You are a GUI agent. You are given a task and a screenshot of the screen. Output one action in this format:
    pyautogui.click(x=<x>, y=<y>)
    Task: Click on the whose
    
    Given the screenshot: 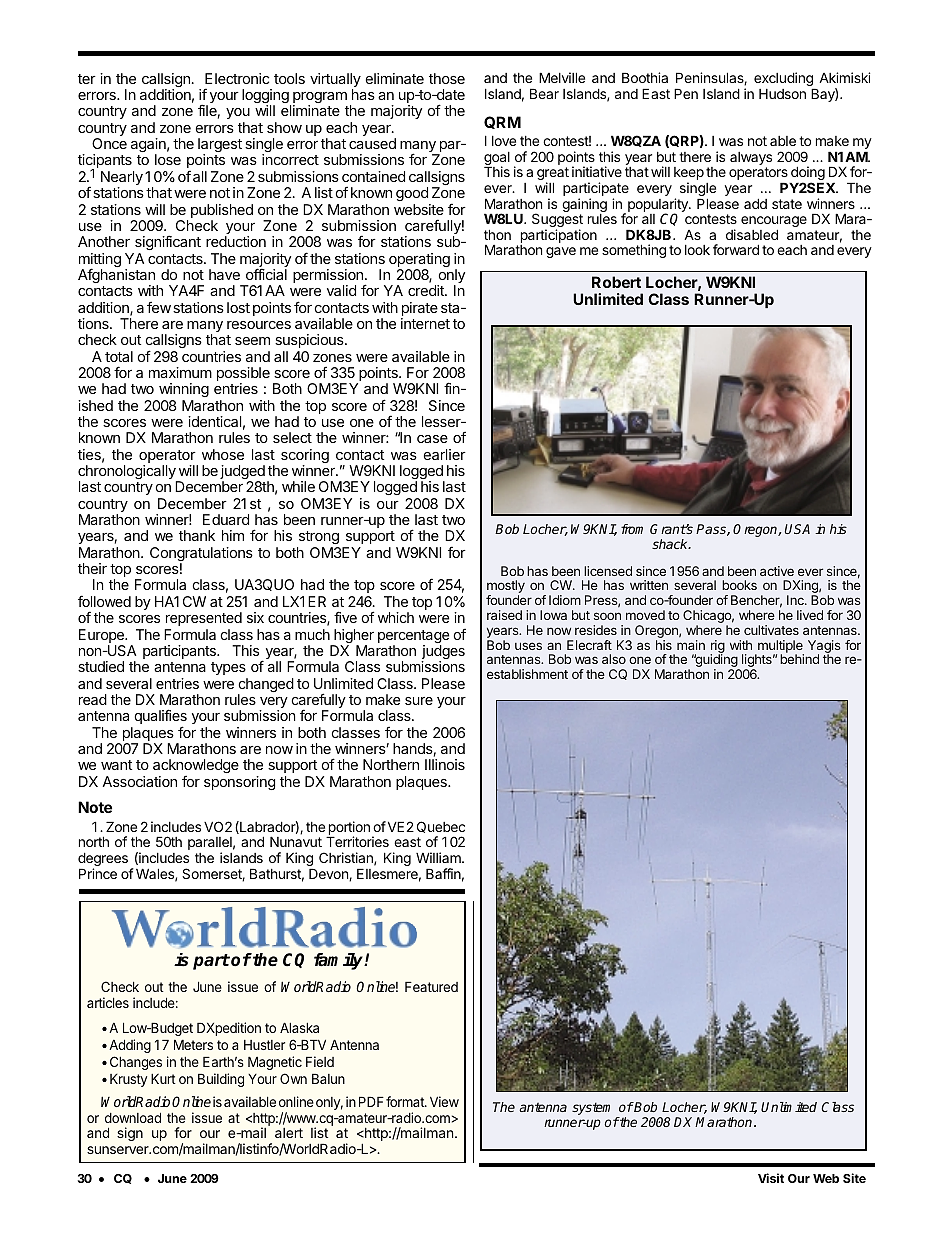 What is the action you would take?
    pyautogui.click(x=223, y=454)
